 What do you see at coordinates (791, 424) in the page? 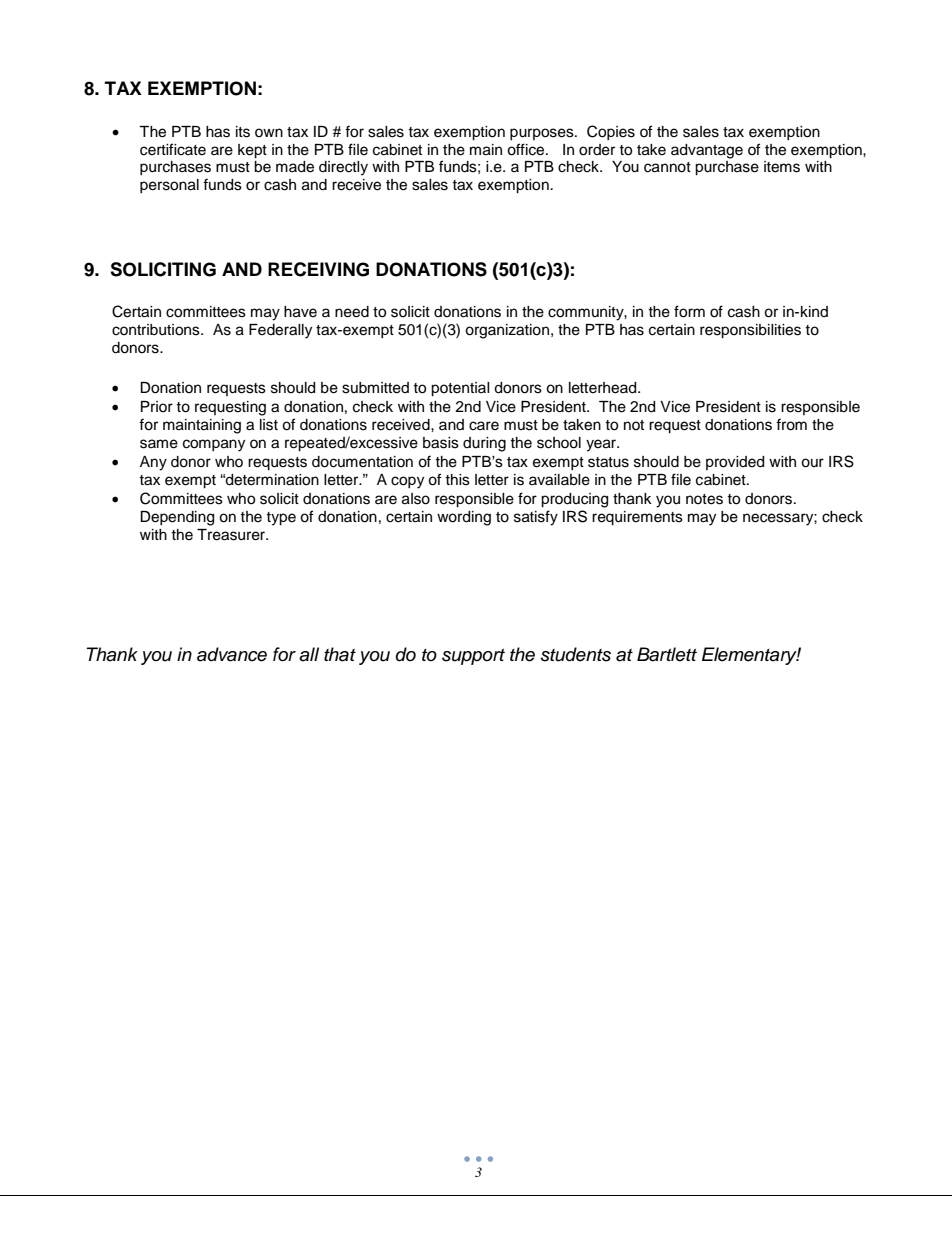
I see `from` at bounding box center [791, 424].
